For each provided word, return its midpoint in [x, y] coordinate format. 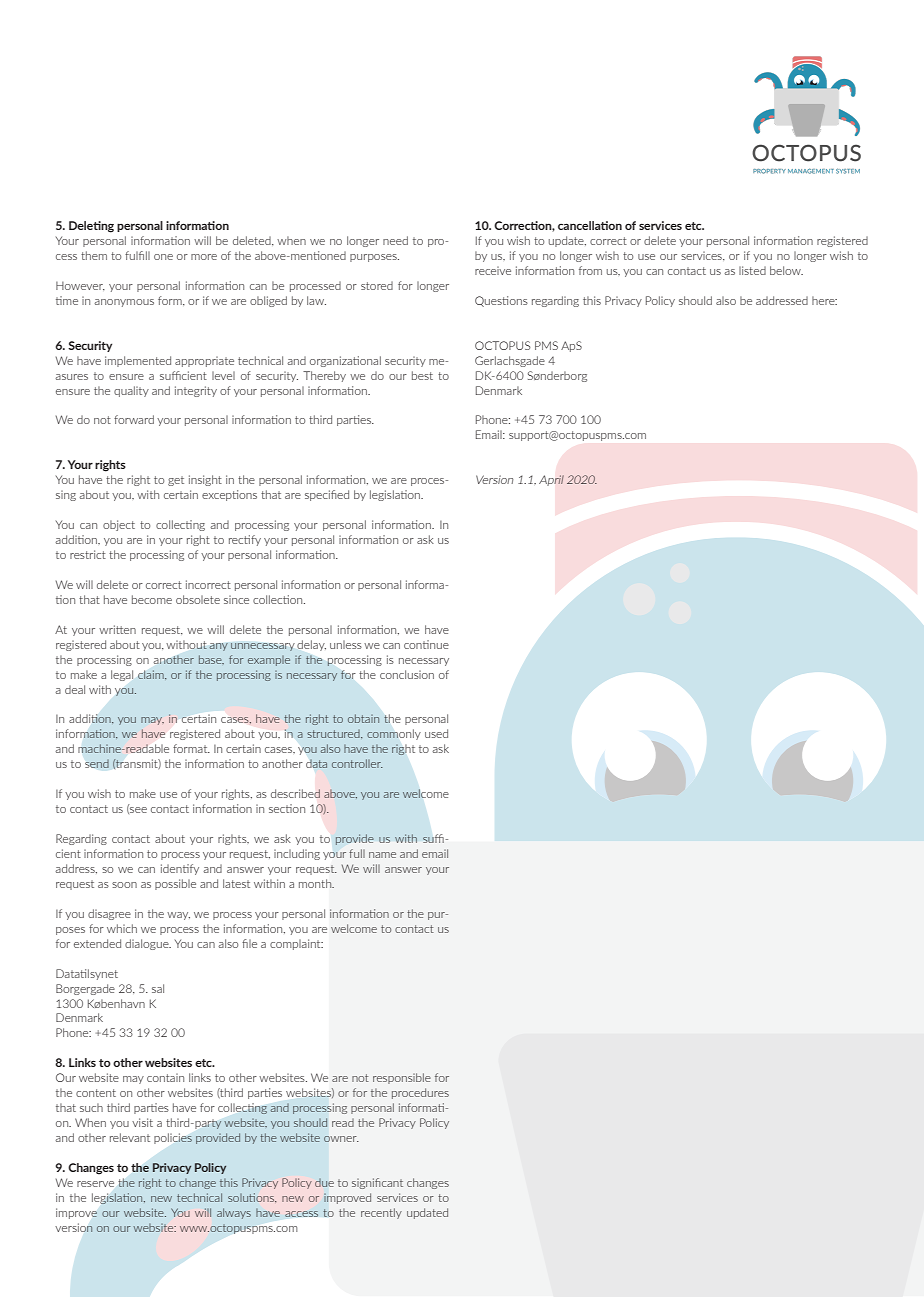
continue [426, 644]
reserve [95, 1184]
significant [377, 1183]
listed [752, 270]
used [436, 733]
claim [152, 674]
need [395, 240]
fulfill [137, 255]
